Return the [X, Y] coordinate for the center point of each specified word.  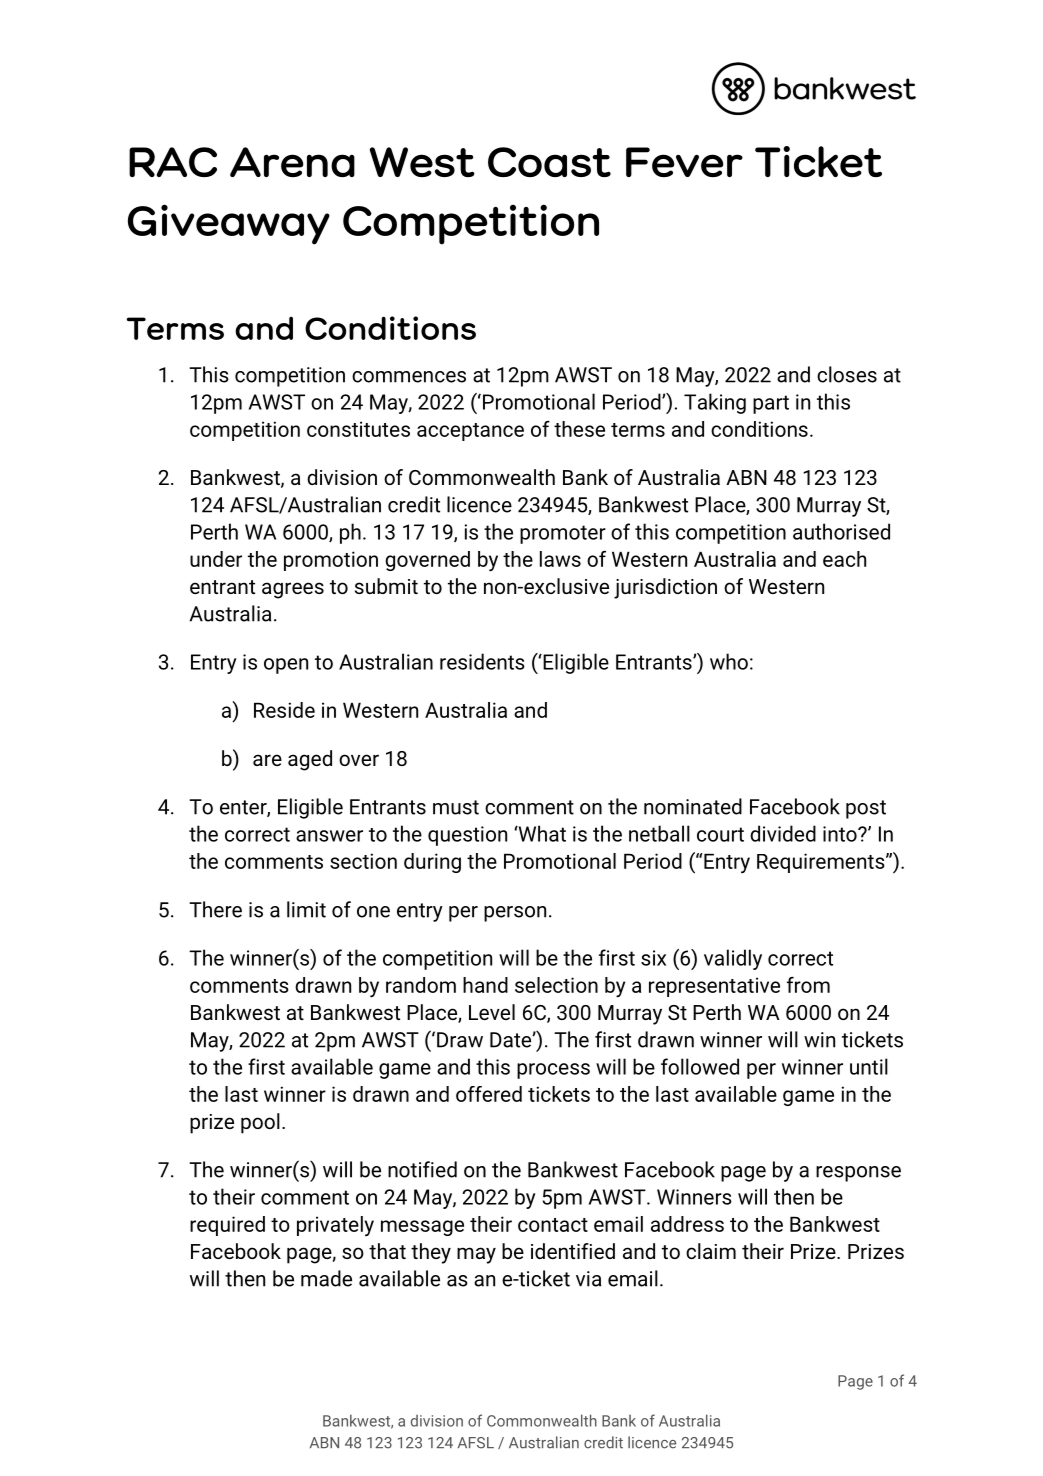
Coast [549, 162]
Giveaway [229, 224]
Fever [684, 162]
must [456, 807]
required [227, 1226]
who [729, 661]
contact [553, 1225]
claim [711, 1251]
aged [310, 760]
